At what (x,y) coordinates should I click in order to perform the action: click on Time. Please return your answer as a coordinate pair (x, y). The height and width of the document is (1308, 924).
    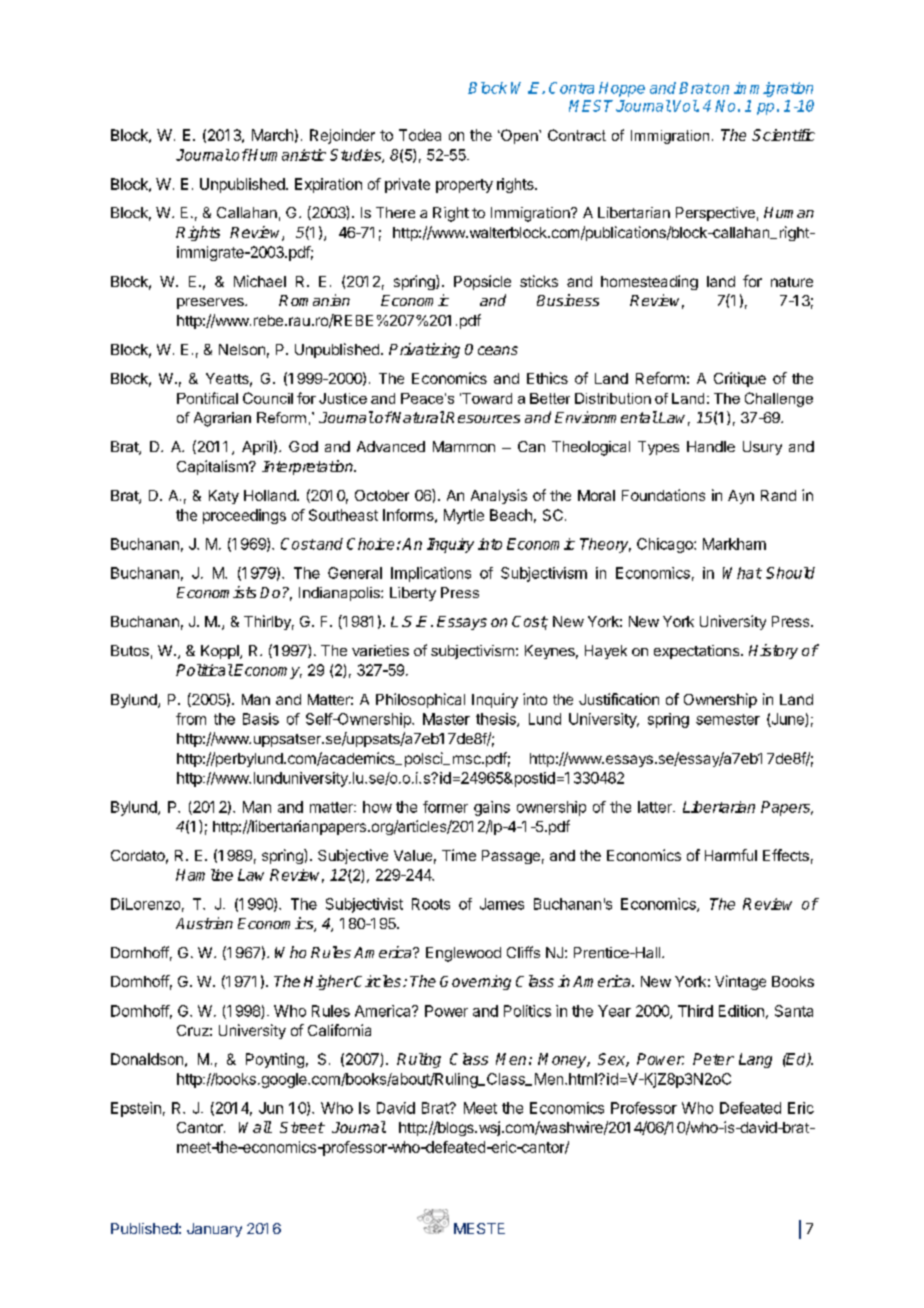
    Looking at the image, I should click on (459, 855).
